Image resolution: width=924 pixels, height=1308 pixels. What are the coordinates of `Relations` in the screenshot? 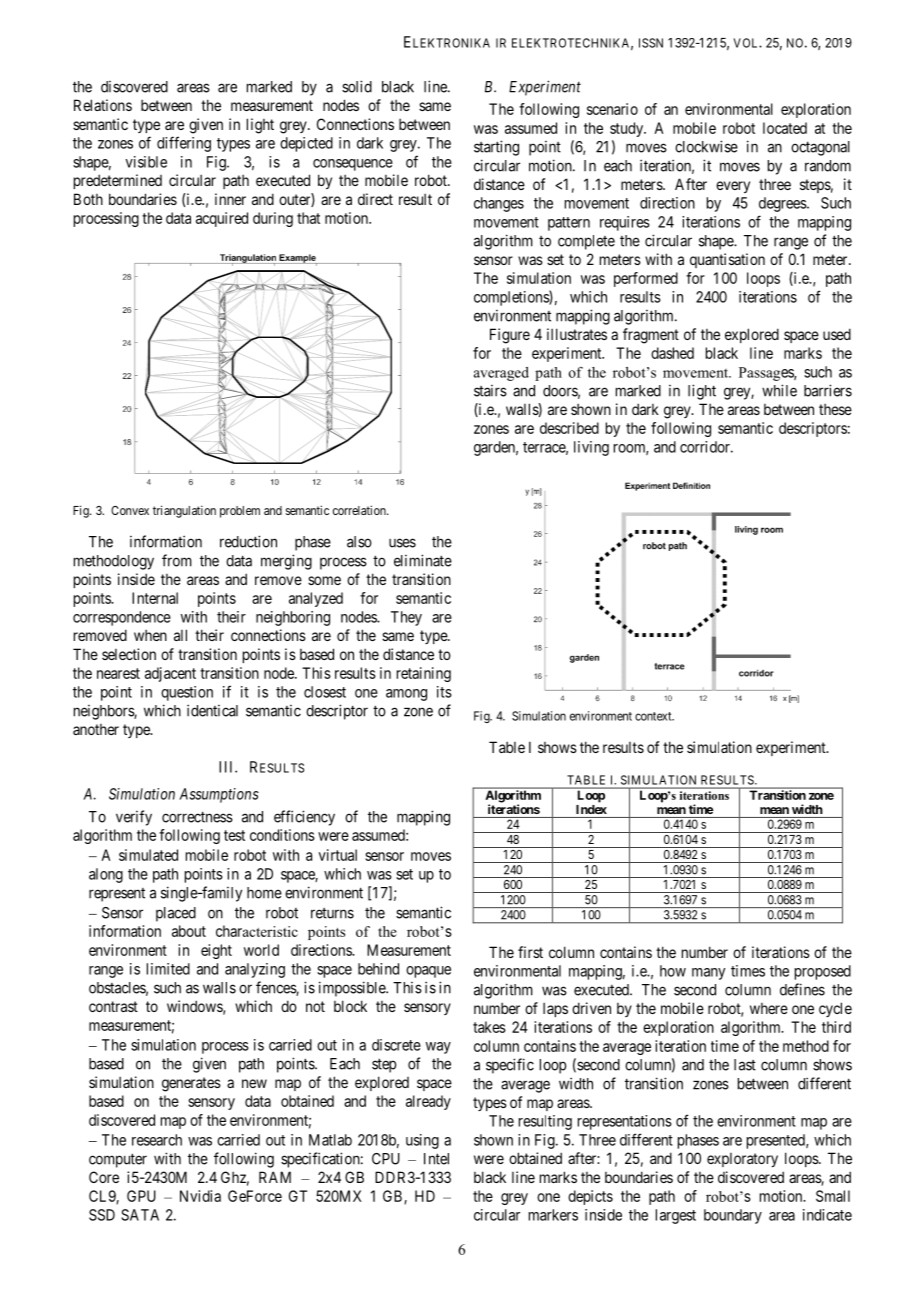 It's located at (103, 105).
